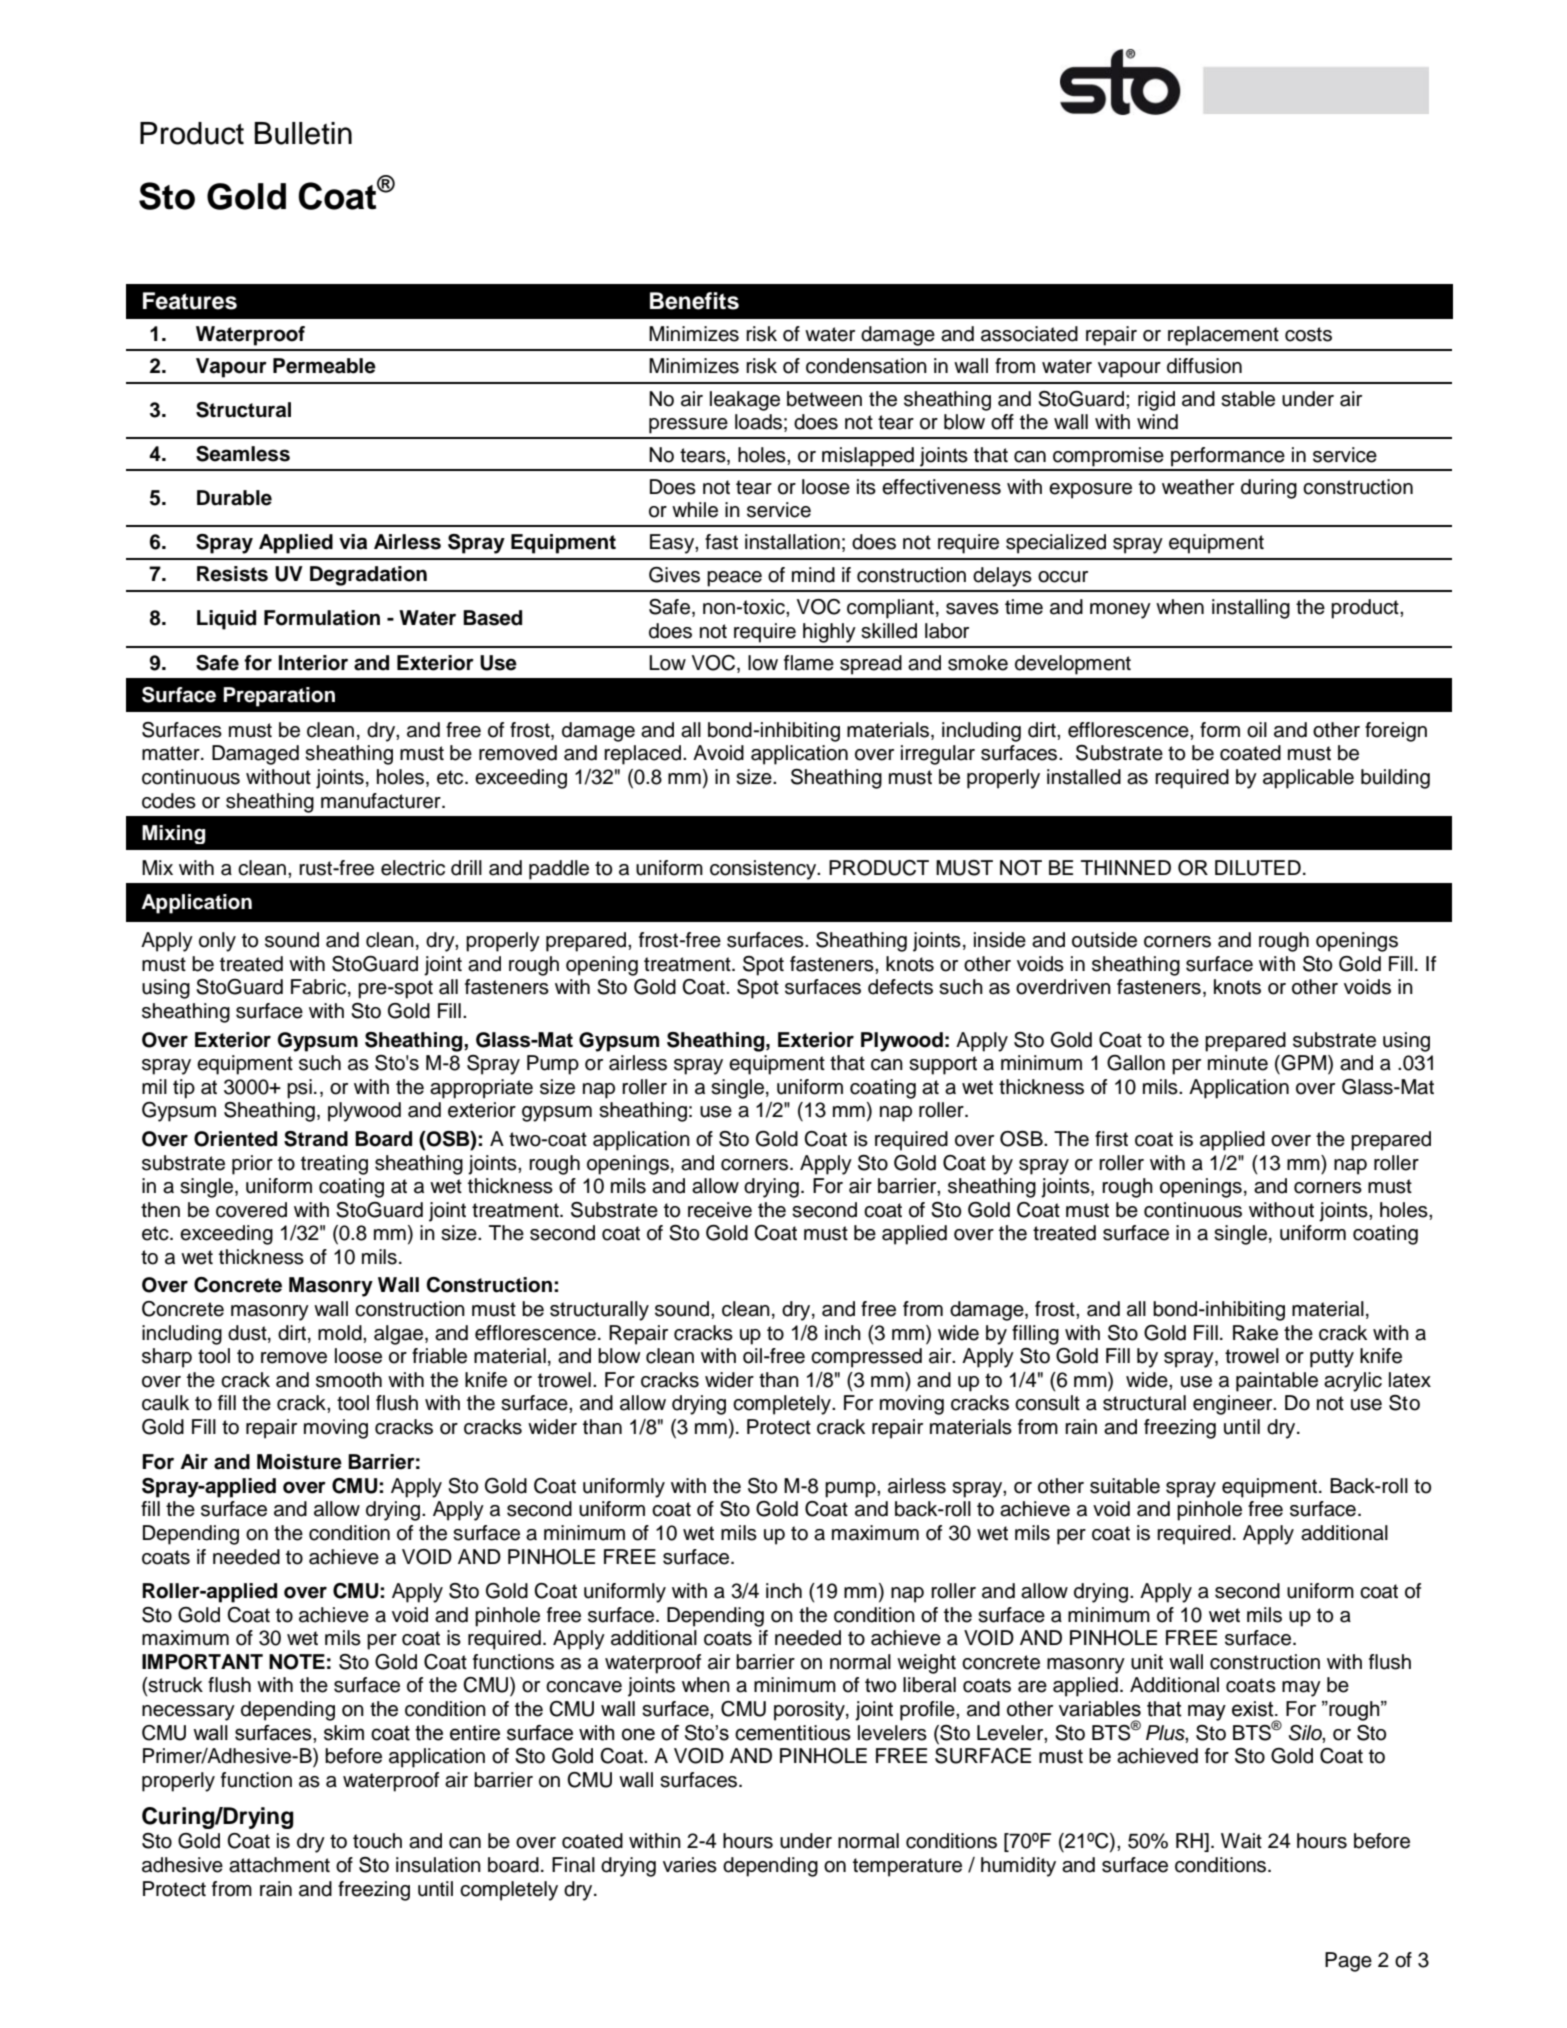 Image resolution: width=1567 pixels, height=2028 pixels. Describe the element at coordinates (303, 133) in the page. I see `Bulletin` at that location.
